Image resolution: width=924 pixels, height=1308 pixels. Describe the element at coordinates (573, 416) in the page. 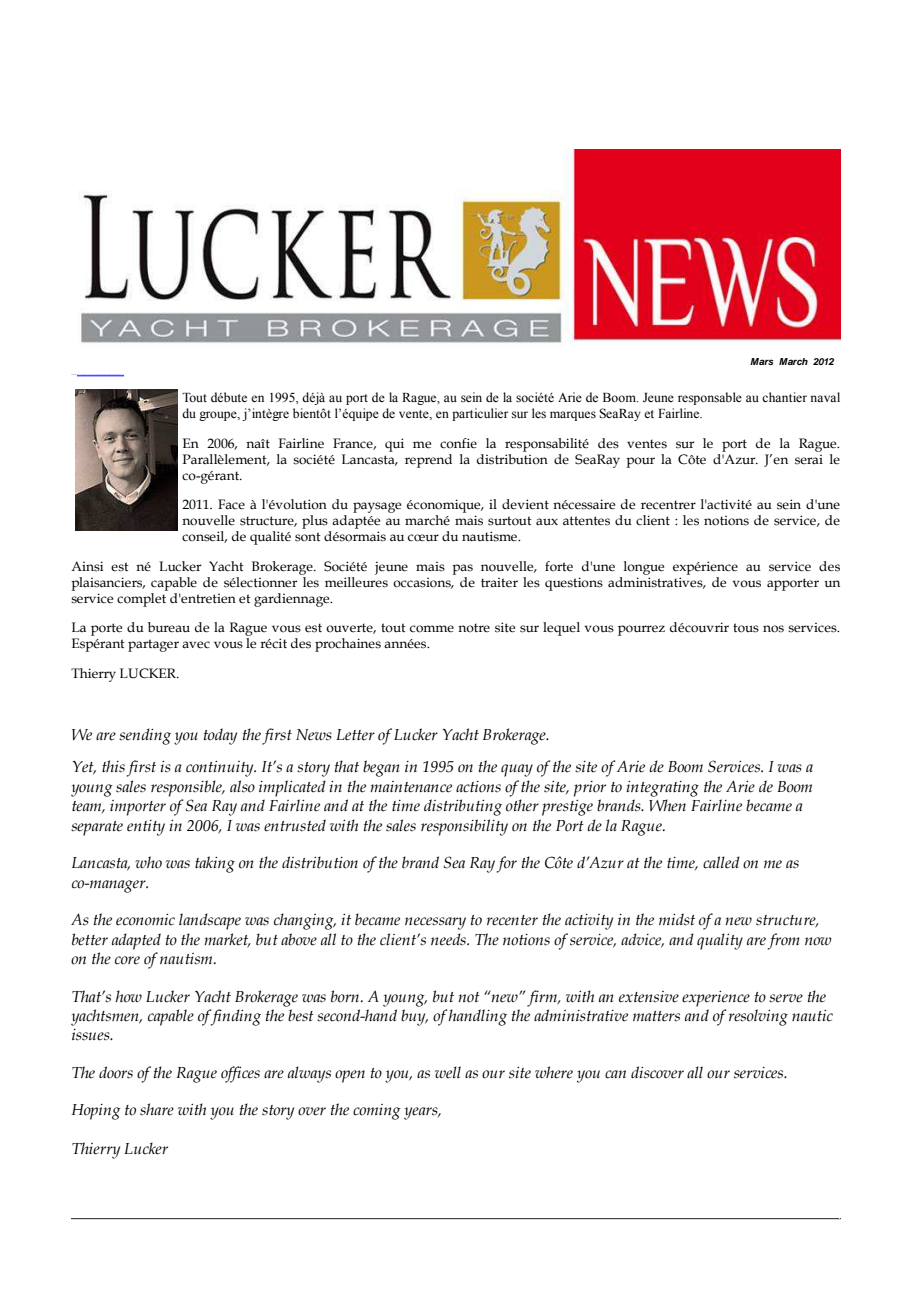

I see `marques` at that location.
